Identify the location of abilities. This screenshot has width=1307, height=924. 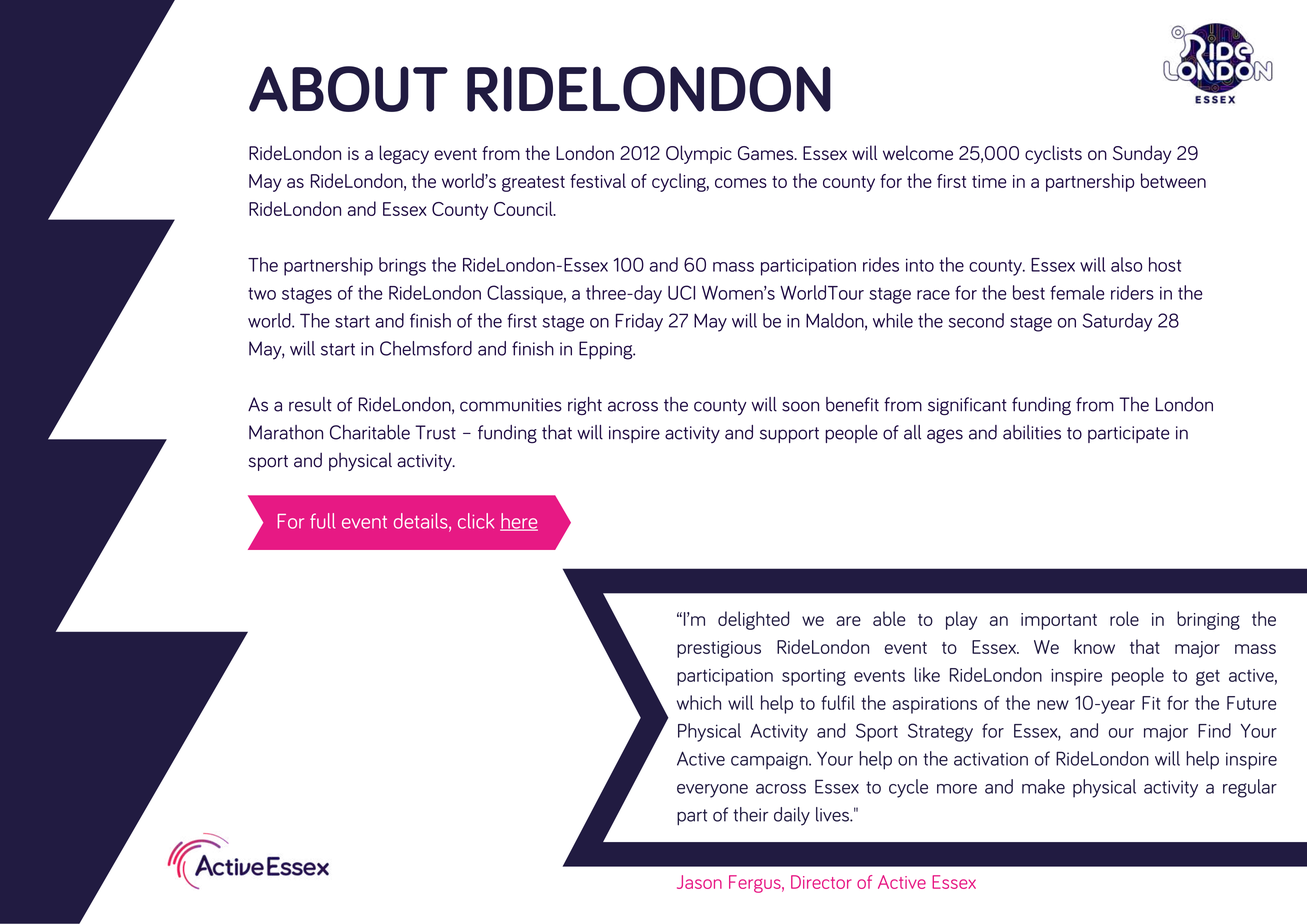
(1032, 432).
